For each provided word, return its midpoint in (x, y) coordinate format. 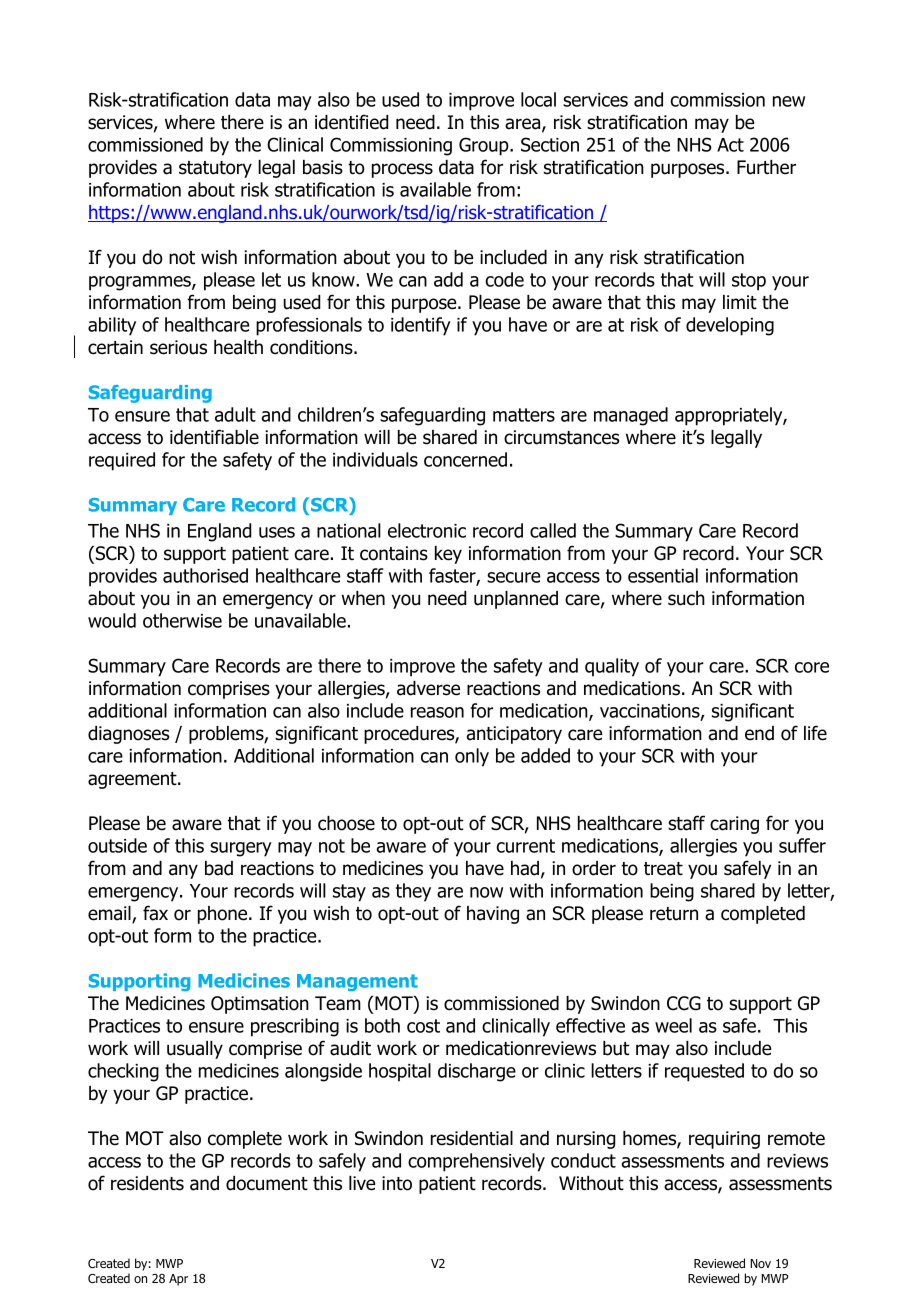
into (397, 1183)
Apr (178, 1280)
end (759, 733)
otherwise (182, 620)
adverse (428, 688)
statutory (215, 169)
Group (485, 146)
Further (766, 167)
